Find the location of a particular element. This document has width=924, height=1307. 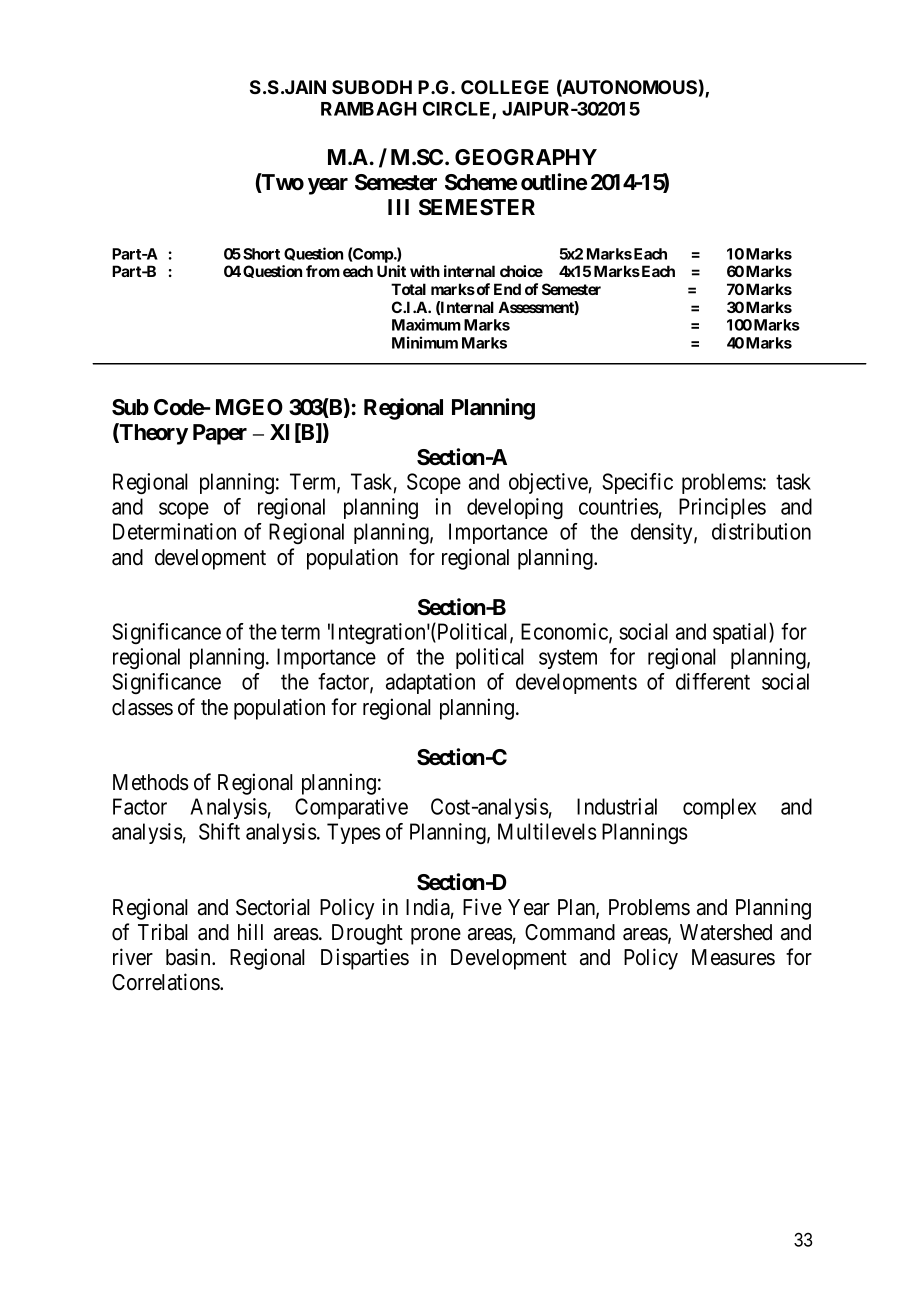

Maximum is located at coordinates (426, 324).
